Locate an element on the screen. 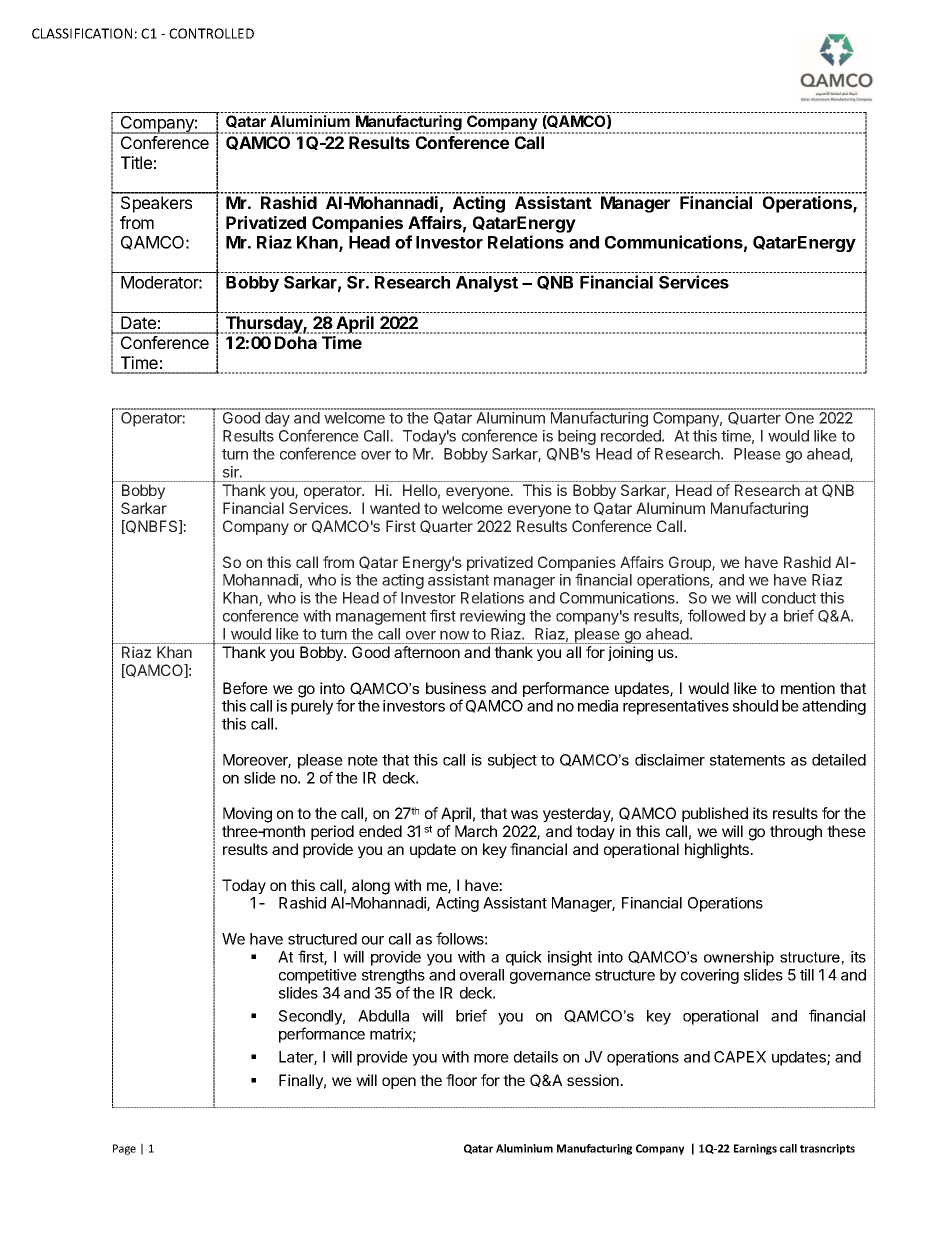 The height and width of the screenshot is (1233, 952). management is located at coordinates (381, 618).
